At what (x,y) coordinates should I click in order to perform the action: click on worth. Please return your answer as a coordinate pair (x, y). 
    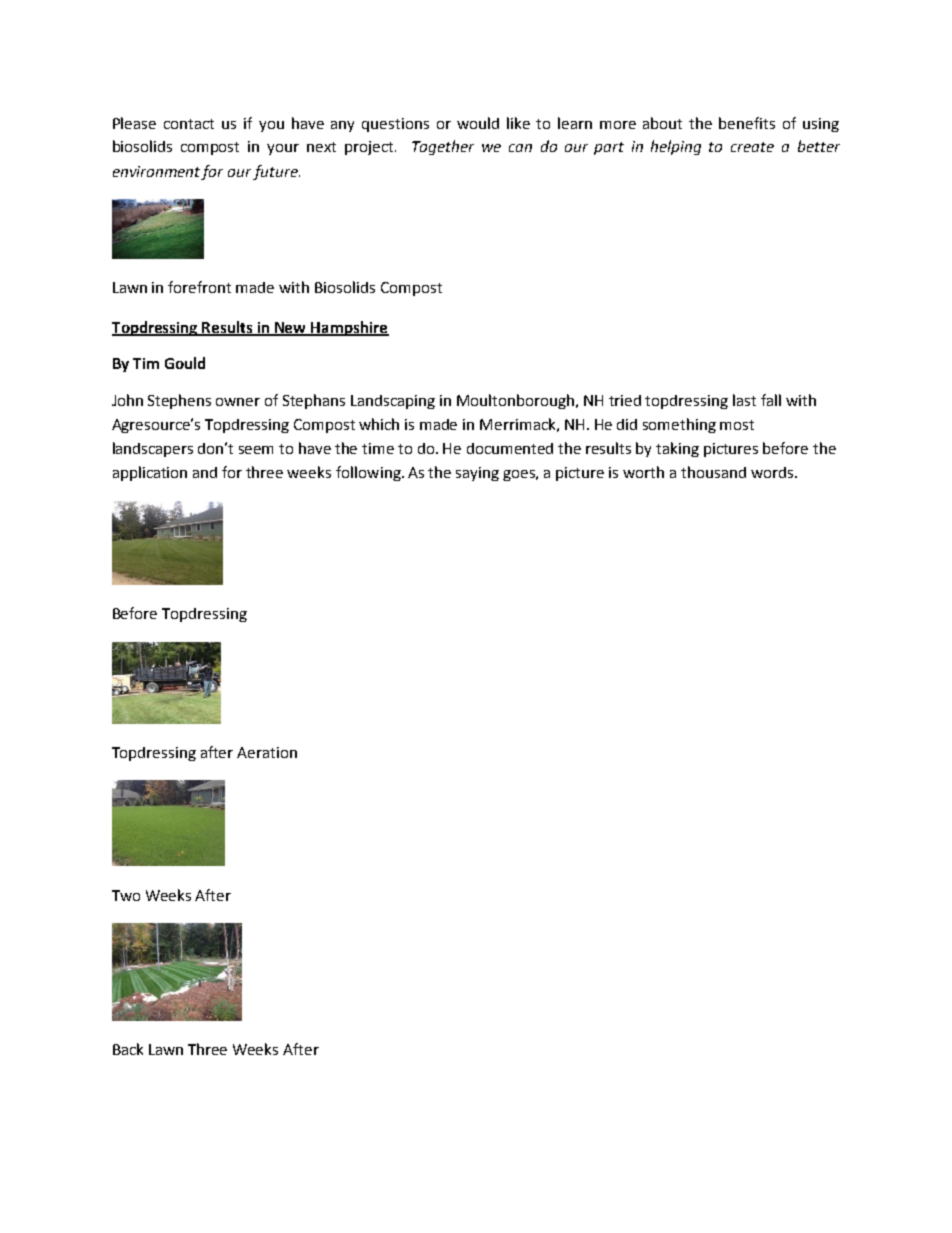
    Looking at the image, I should click on (643, 472).
